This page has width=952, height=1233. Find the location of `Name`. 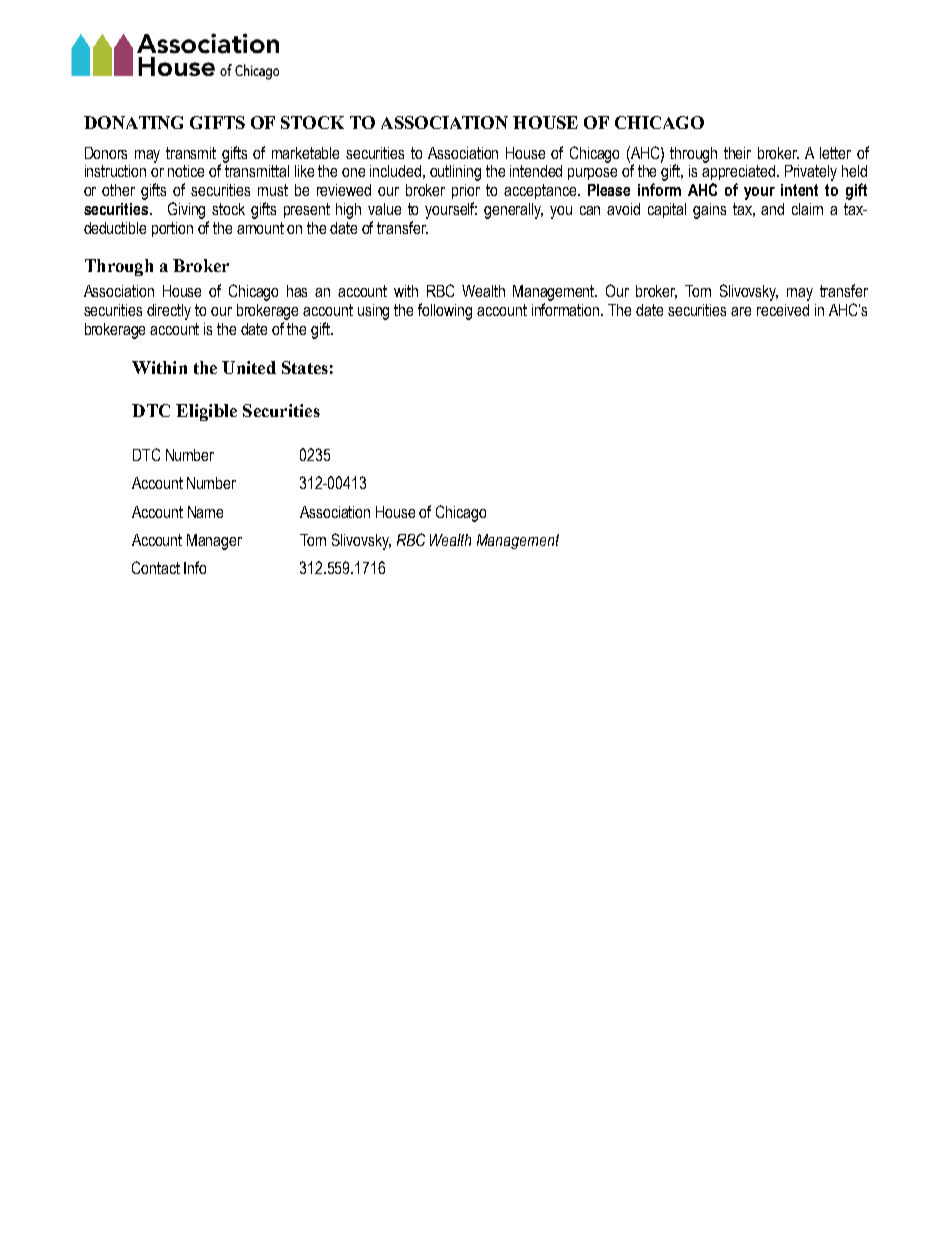

Name is located at coordinates (205, 512).
